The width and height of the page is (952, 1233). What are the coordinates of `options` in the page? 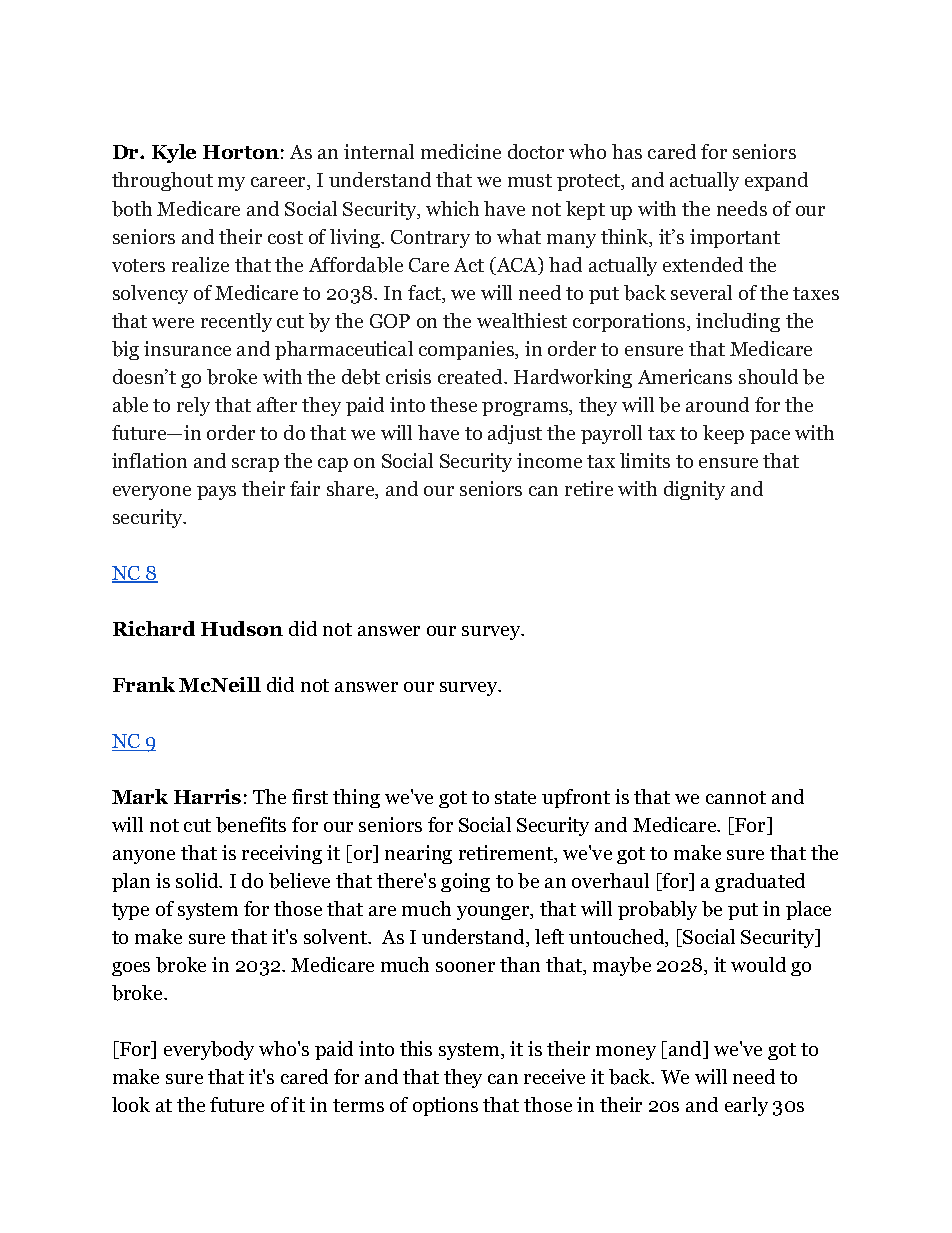 It's located at (445, 1106).
